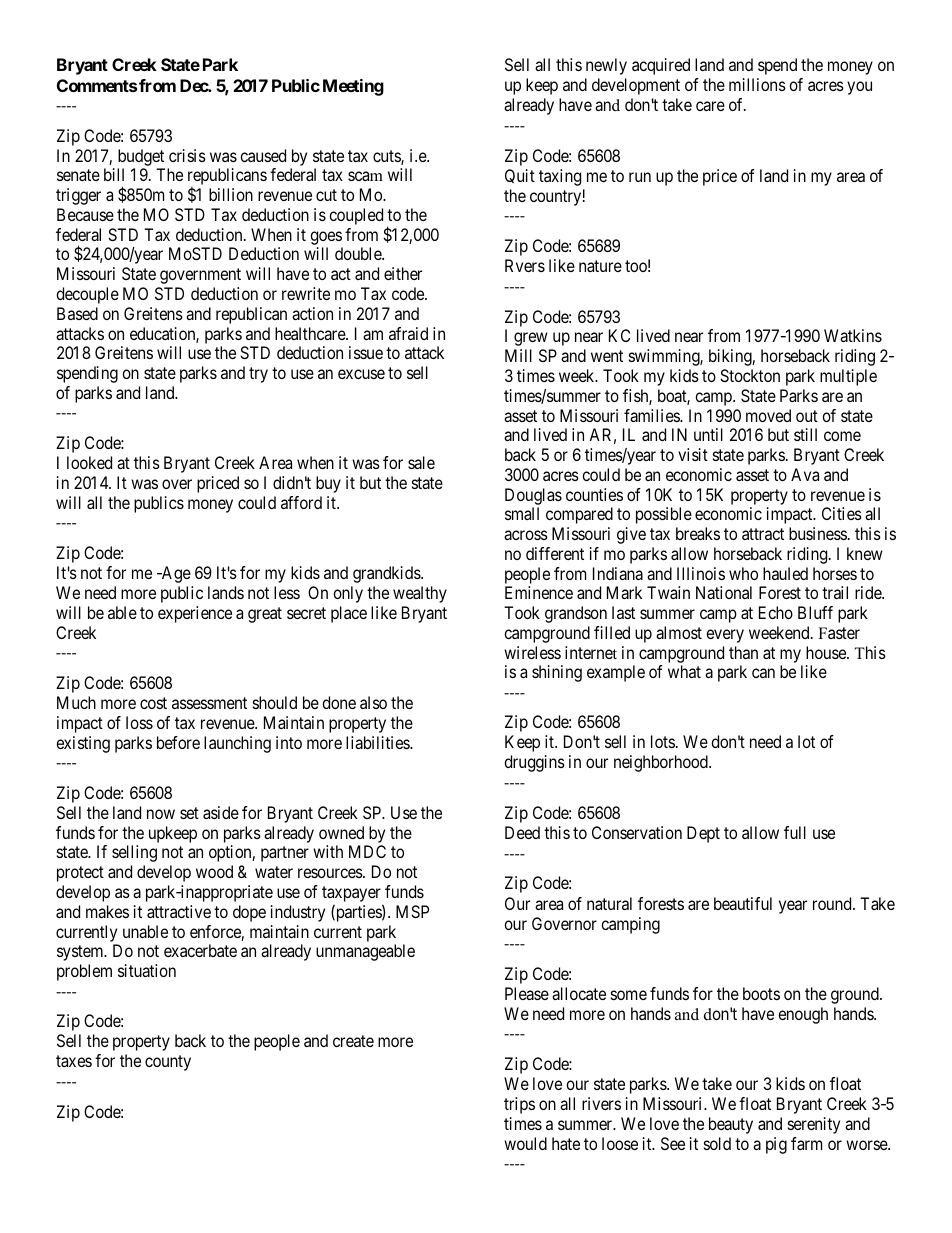 The image size is (952, 1233). What do you see at coordinates (519, 1105) in the image?
I see `trips` at bounding box center [519, 1105].
